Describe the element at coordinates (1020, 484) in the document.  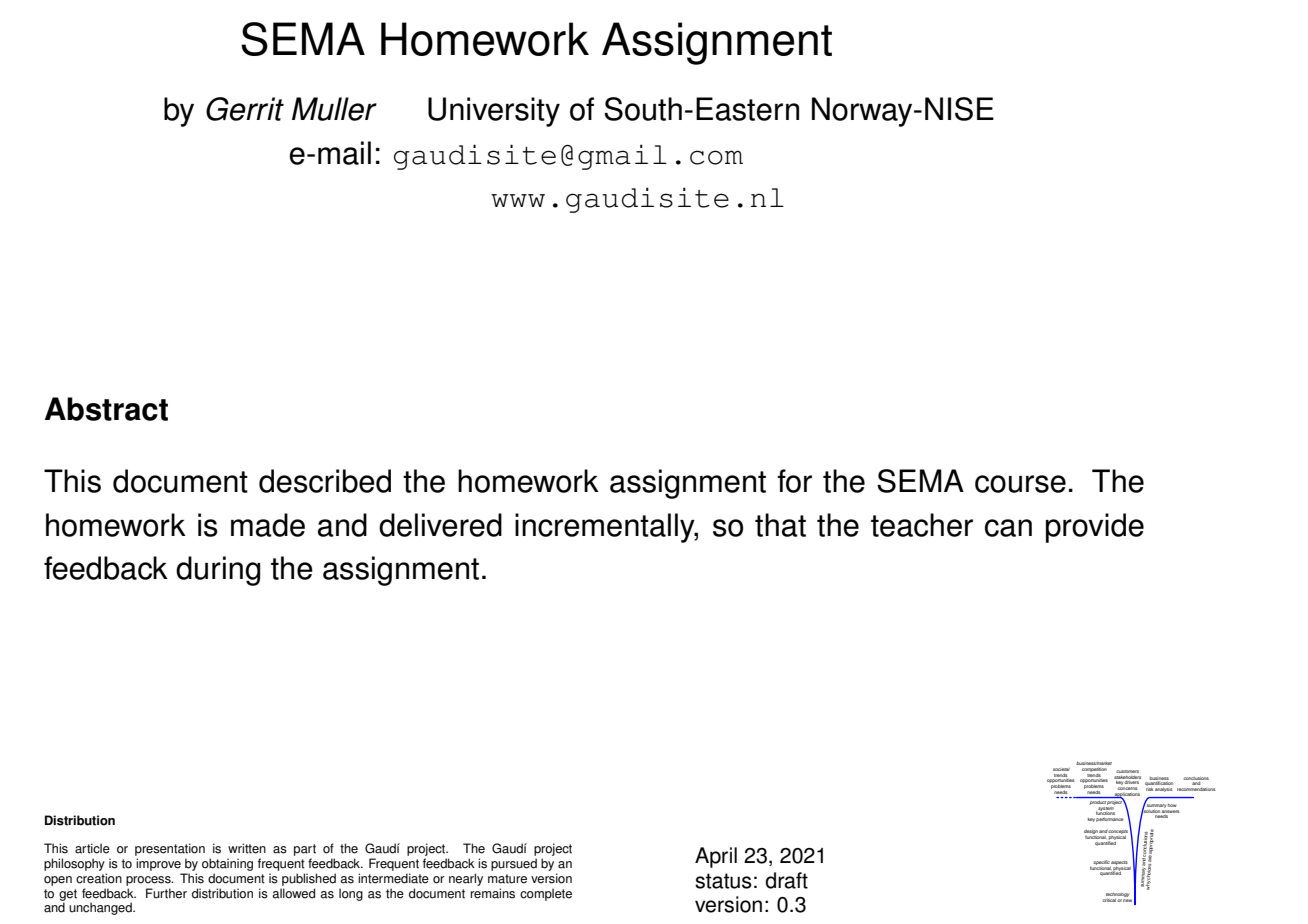
I see `course` at that location.
